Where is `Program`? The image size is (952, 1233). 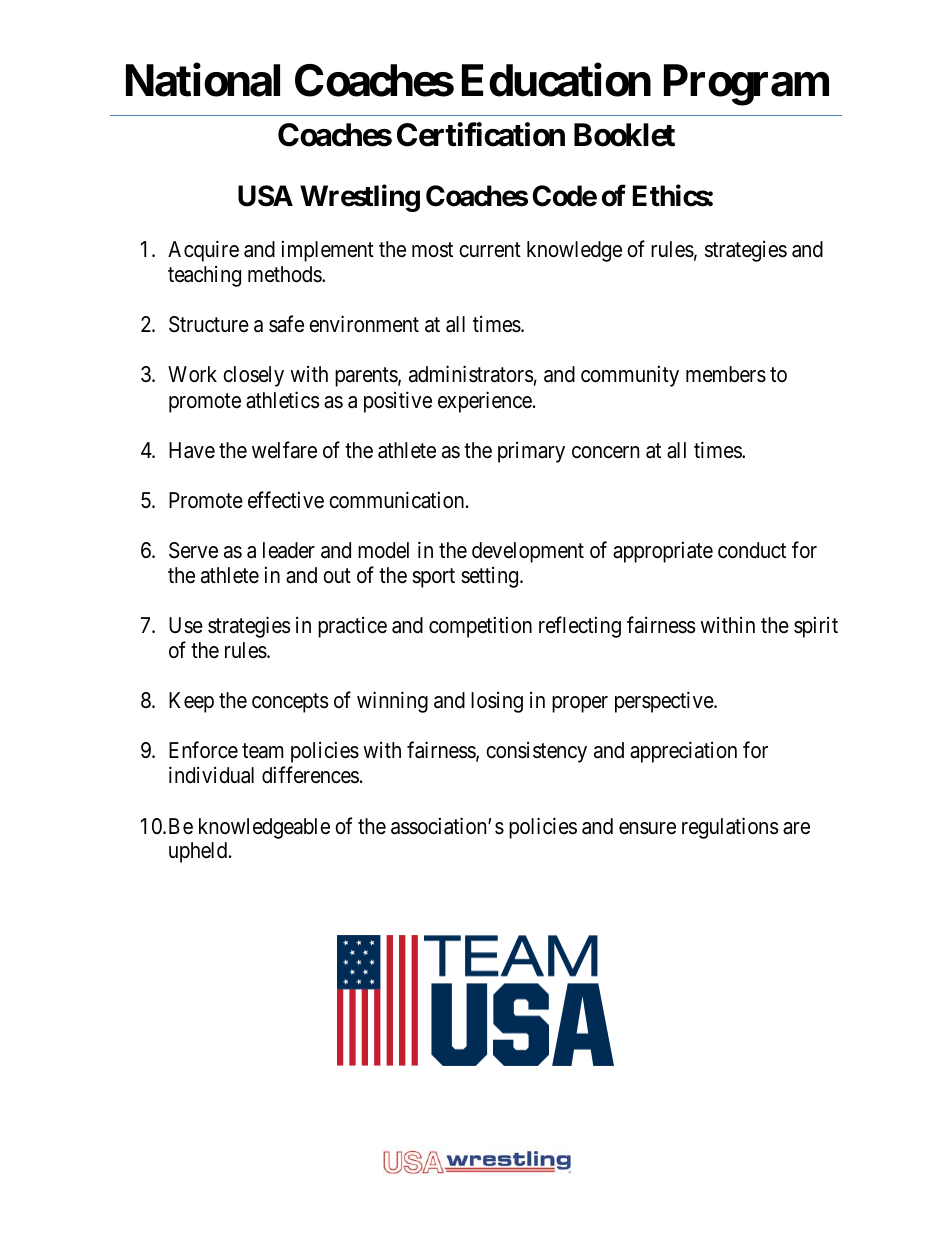 Program is located at coordinates (746, 85).
